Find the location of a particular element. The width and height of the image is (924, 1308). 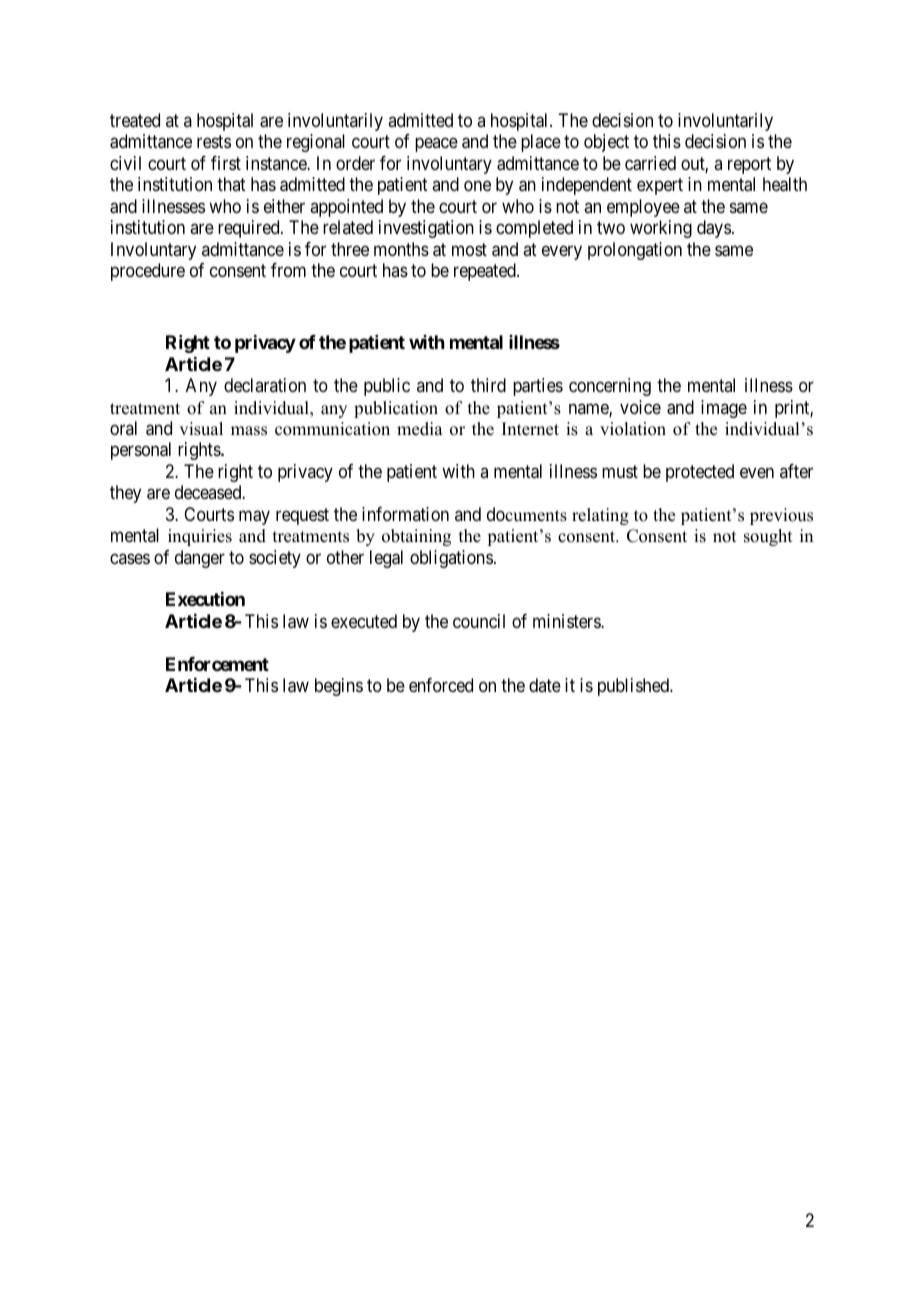

report is located at coordinates (749, 165).
